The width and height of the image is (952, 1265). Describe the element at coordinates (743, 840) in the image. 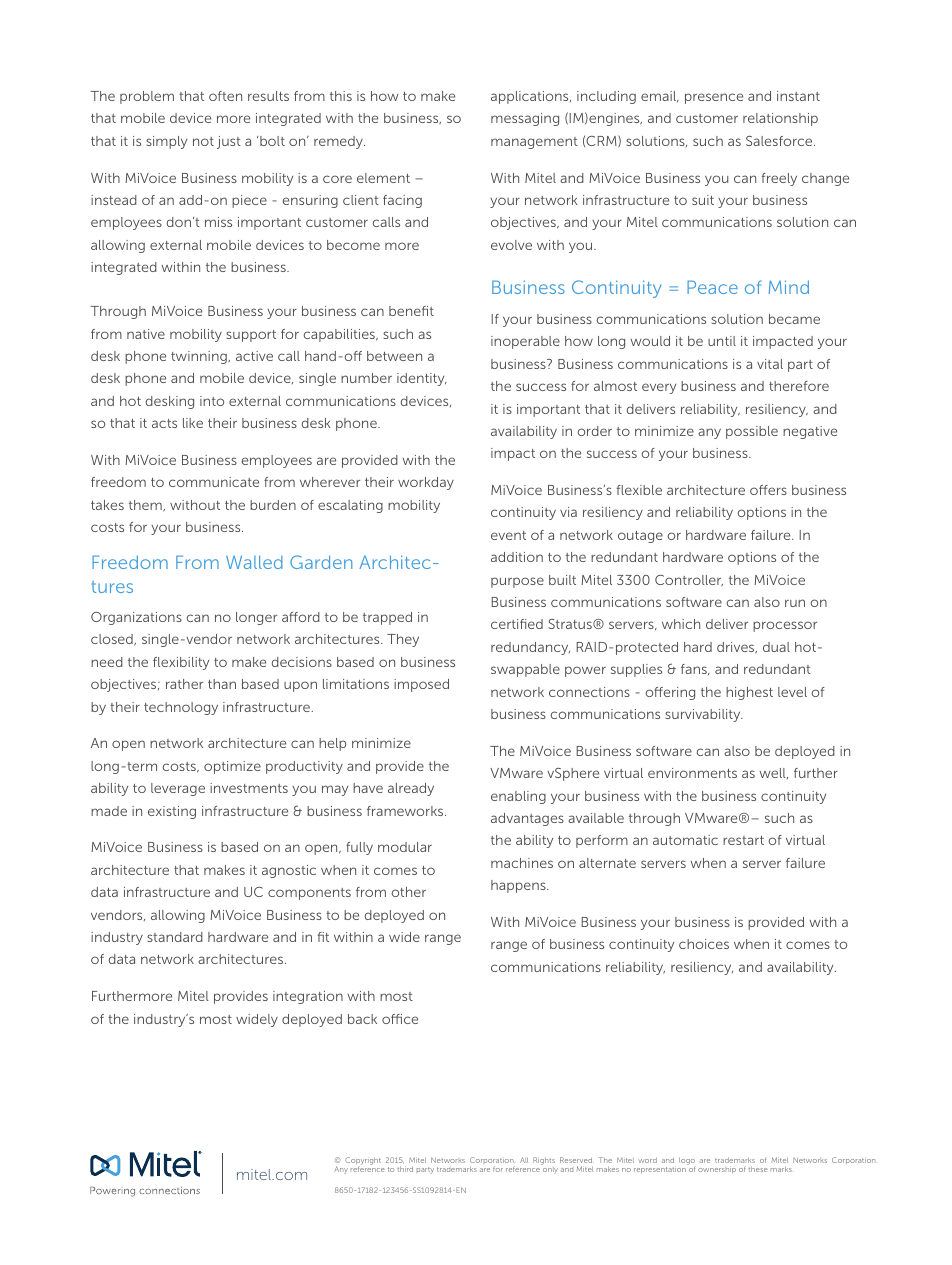

I see `restart` at that location.
